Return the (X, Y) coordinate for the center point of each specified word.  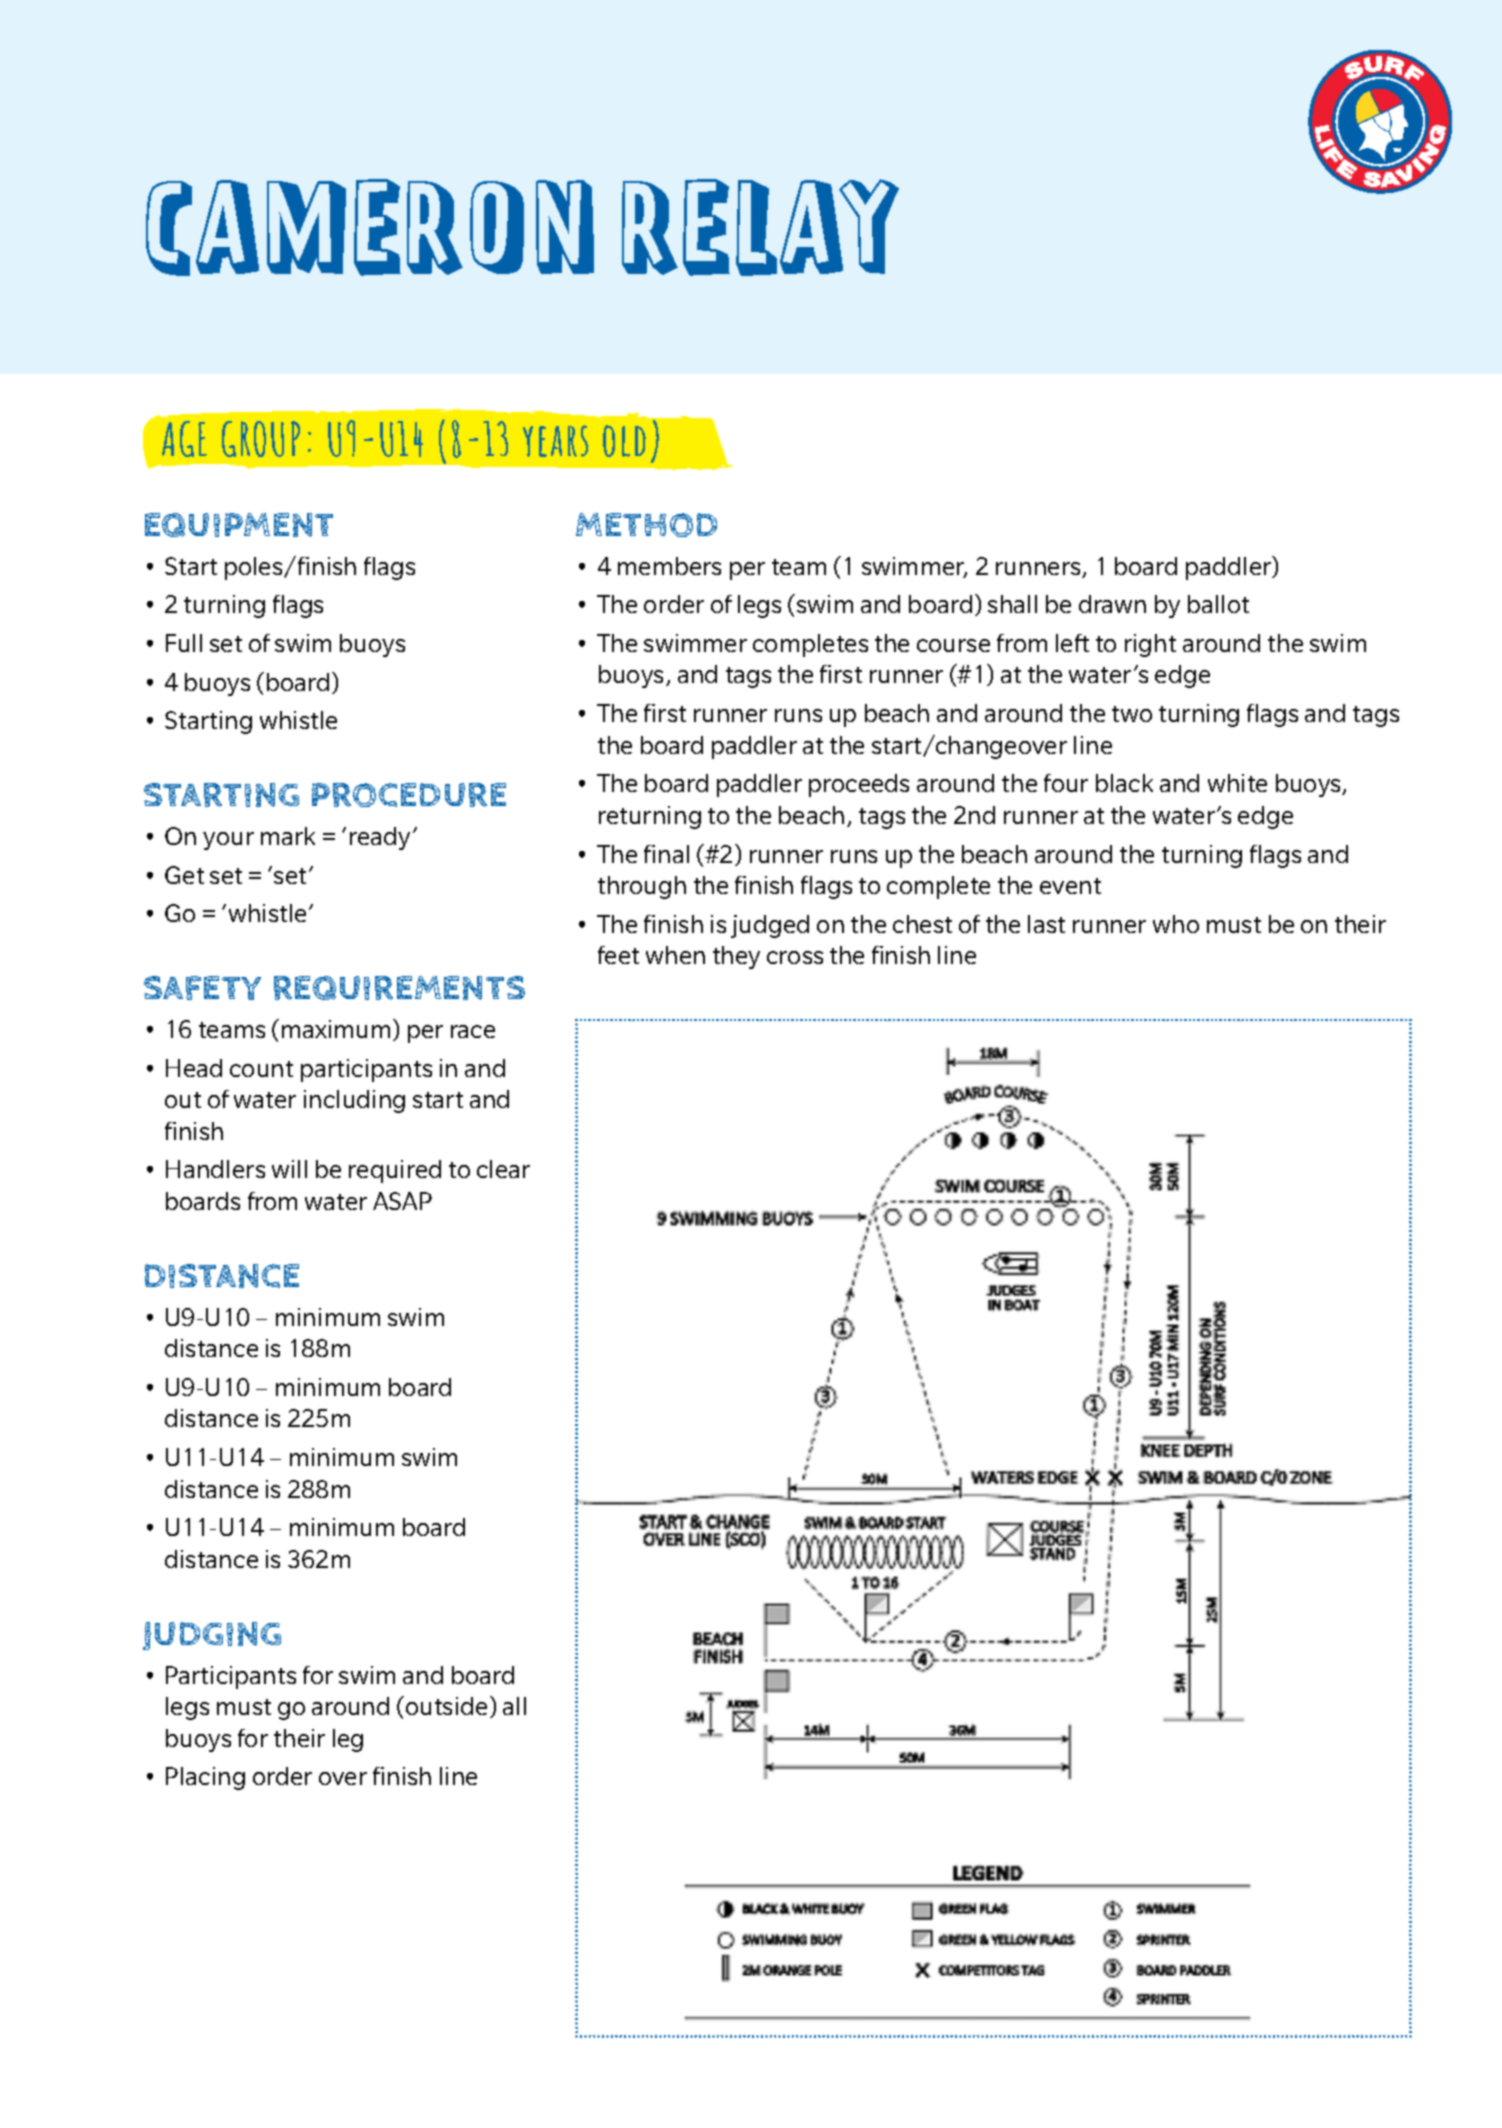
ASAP (402, 1201)
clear (503, 1169)
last (1046, 924)
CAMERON (370, 227)
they (736, 957)
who (1176, 924)
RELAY (760, 227)
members (669, 566)
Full (184, 643)
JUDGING (212, 1636)
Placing (205, 1778)
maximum (336, 1029)
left (1072, 643)
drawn (1112, 604)
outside (446, 1706)
